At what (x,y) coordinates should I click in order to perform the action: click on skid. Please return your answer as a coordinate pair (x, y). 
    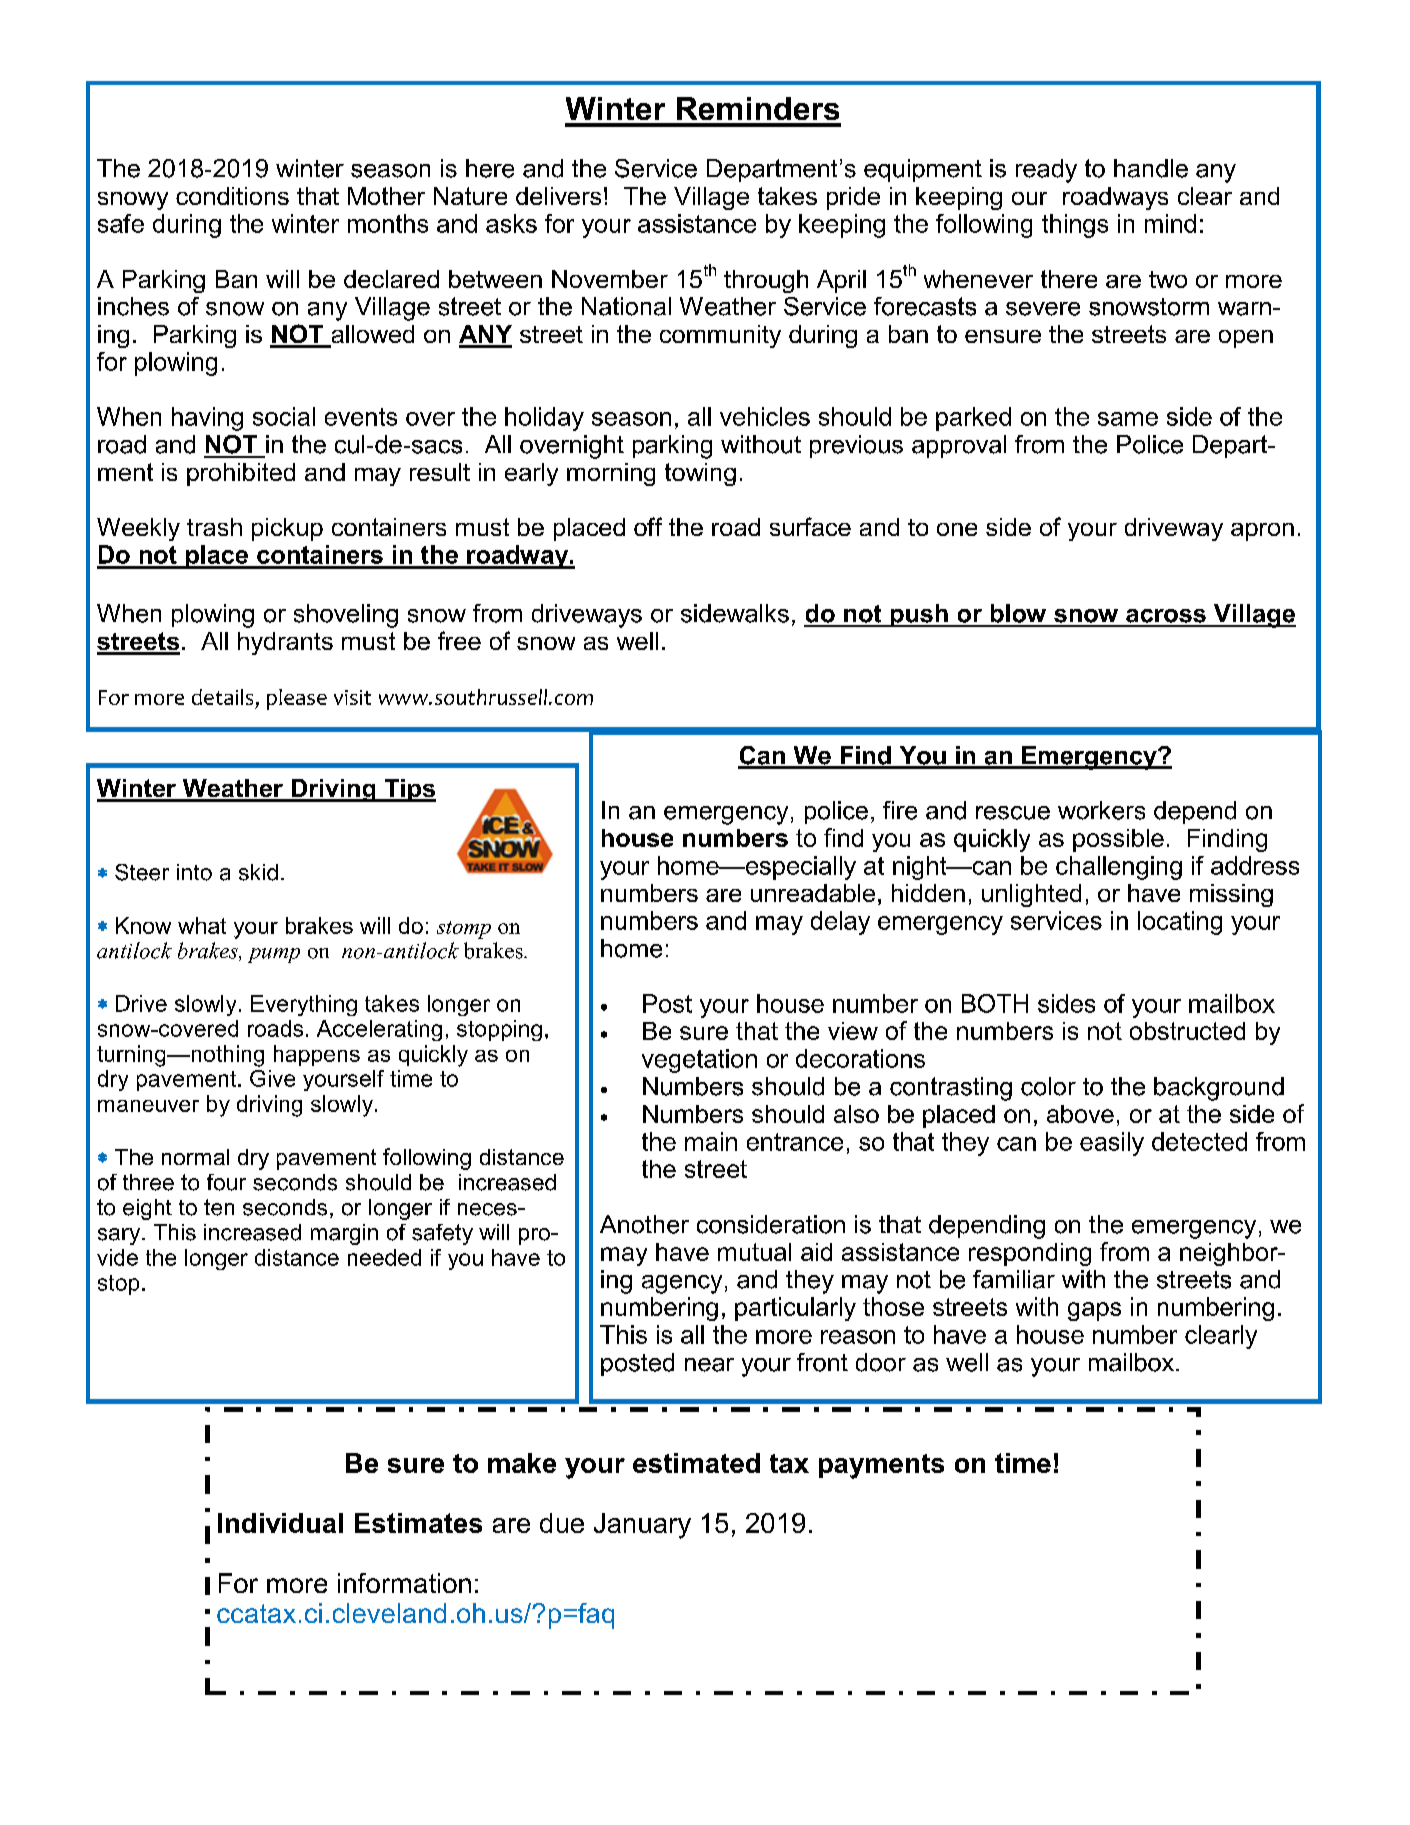
    Looking at the image, I should click on (258, 872).
